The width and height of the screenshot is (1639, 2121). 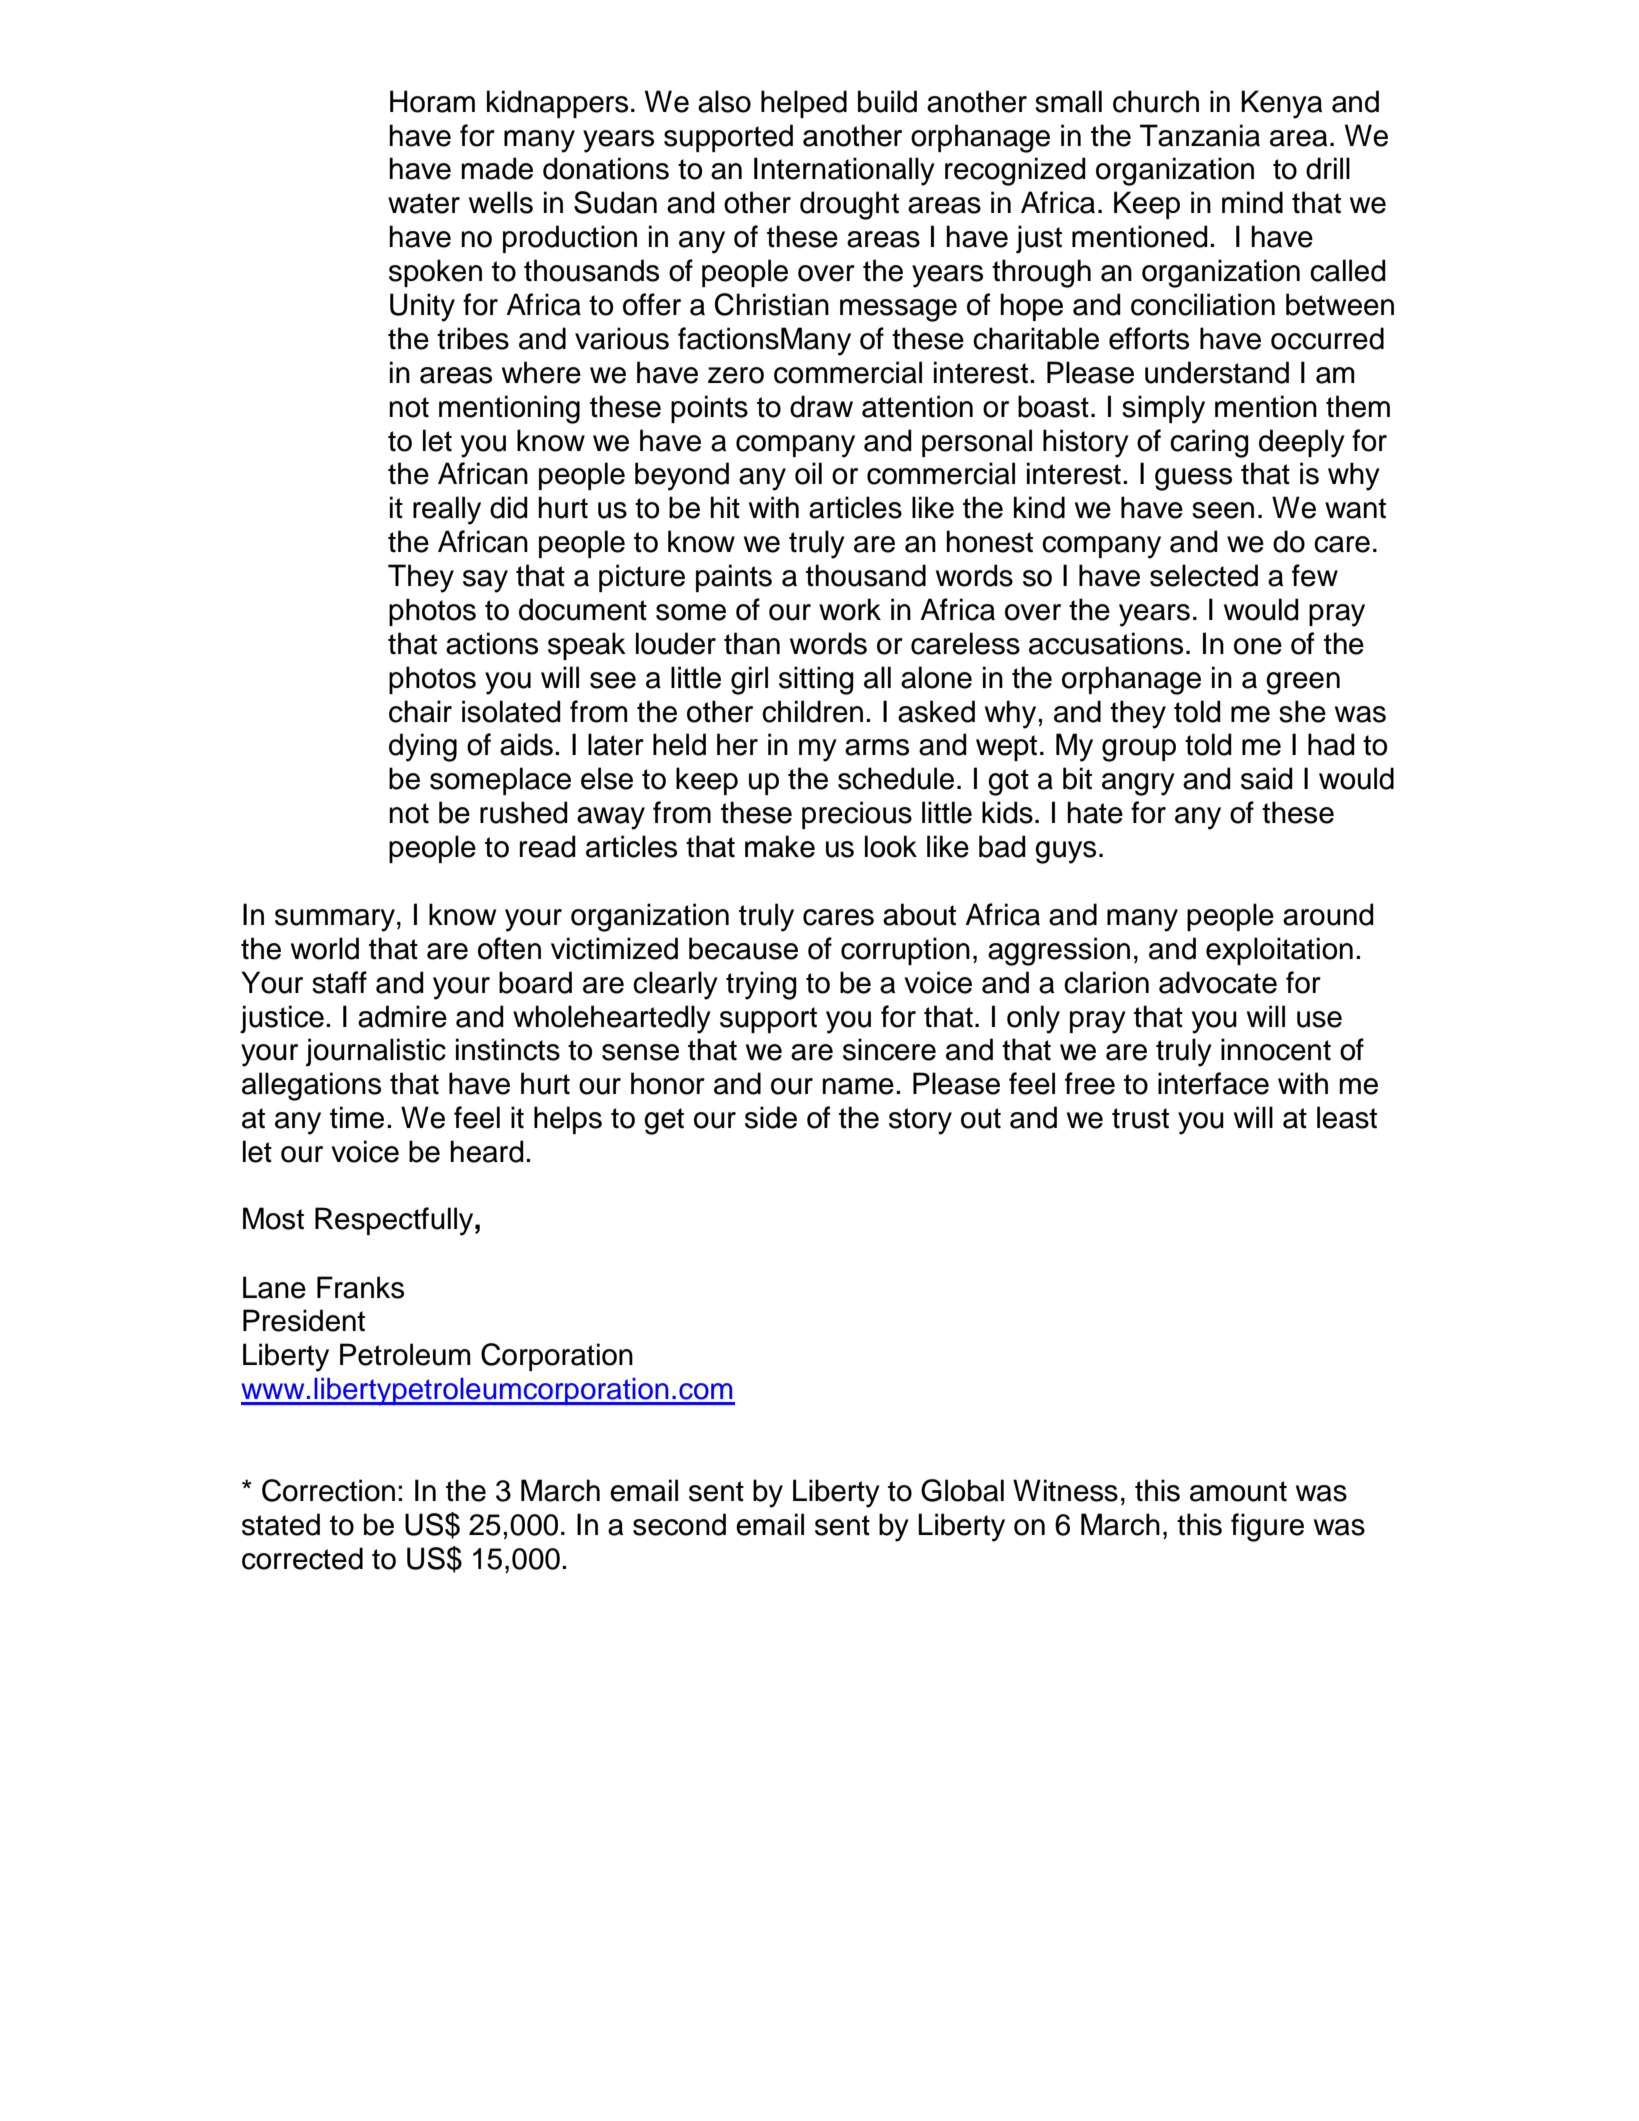 What do you see at coordinates (679, 1524) in the screenshot?
I see `second` at bounding box center [679, 1524].
